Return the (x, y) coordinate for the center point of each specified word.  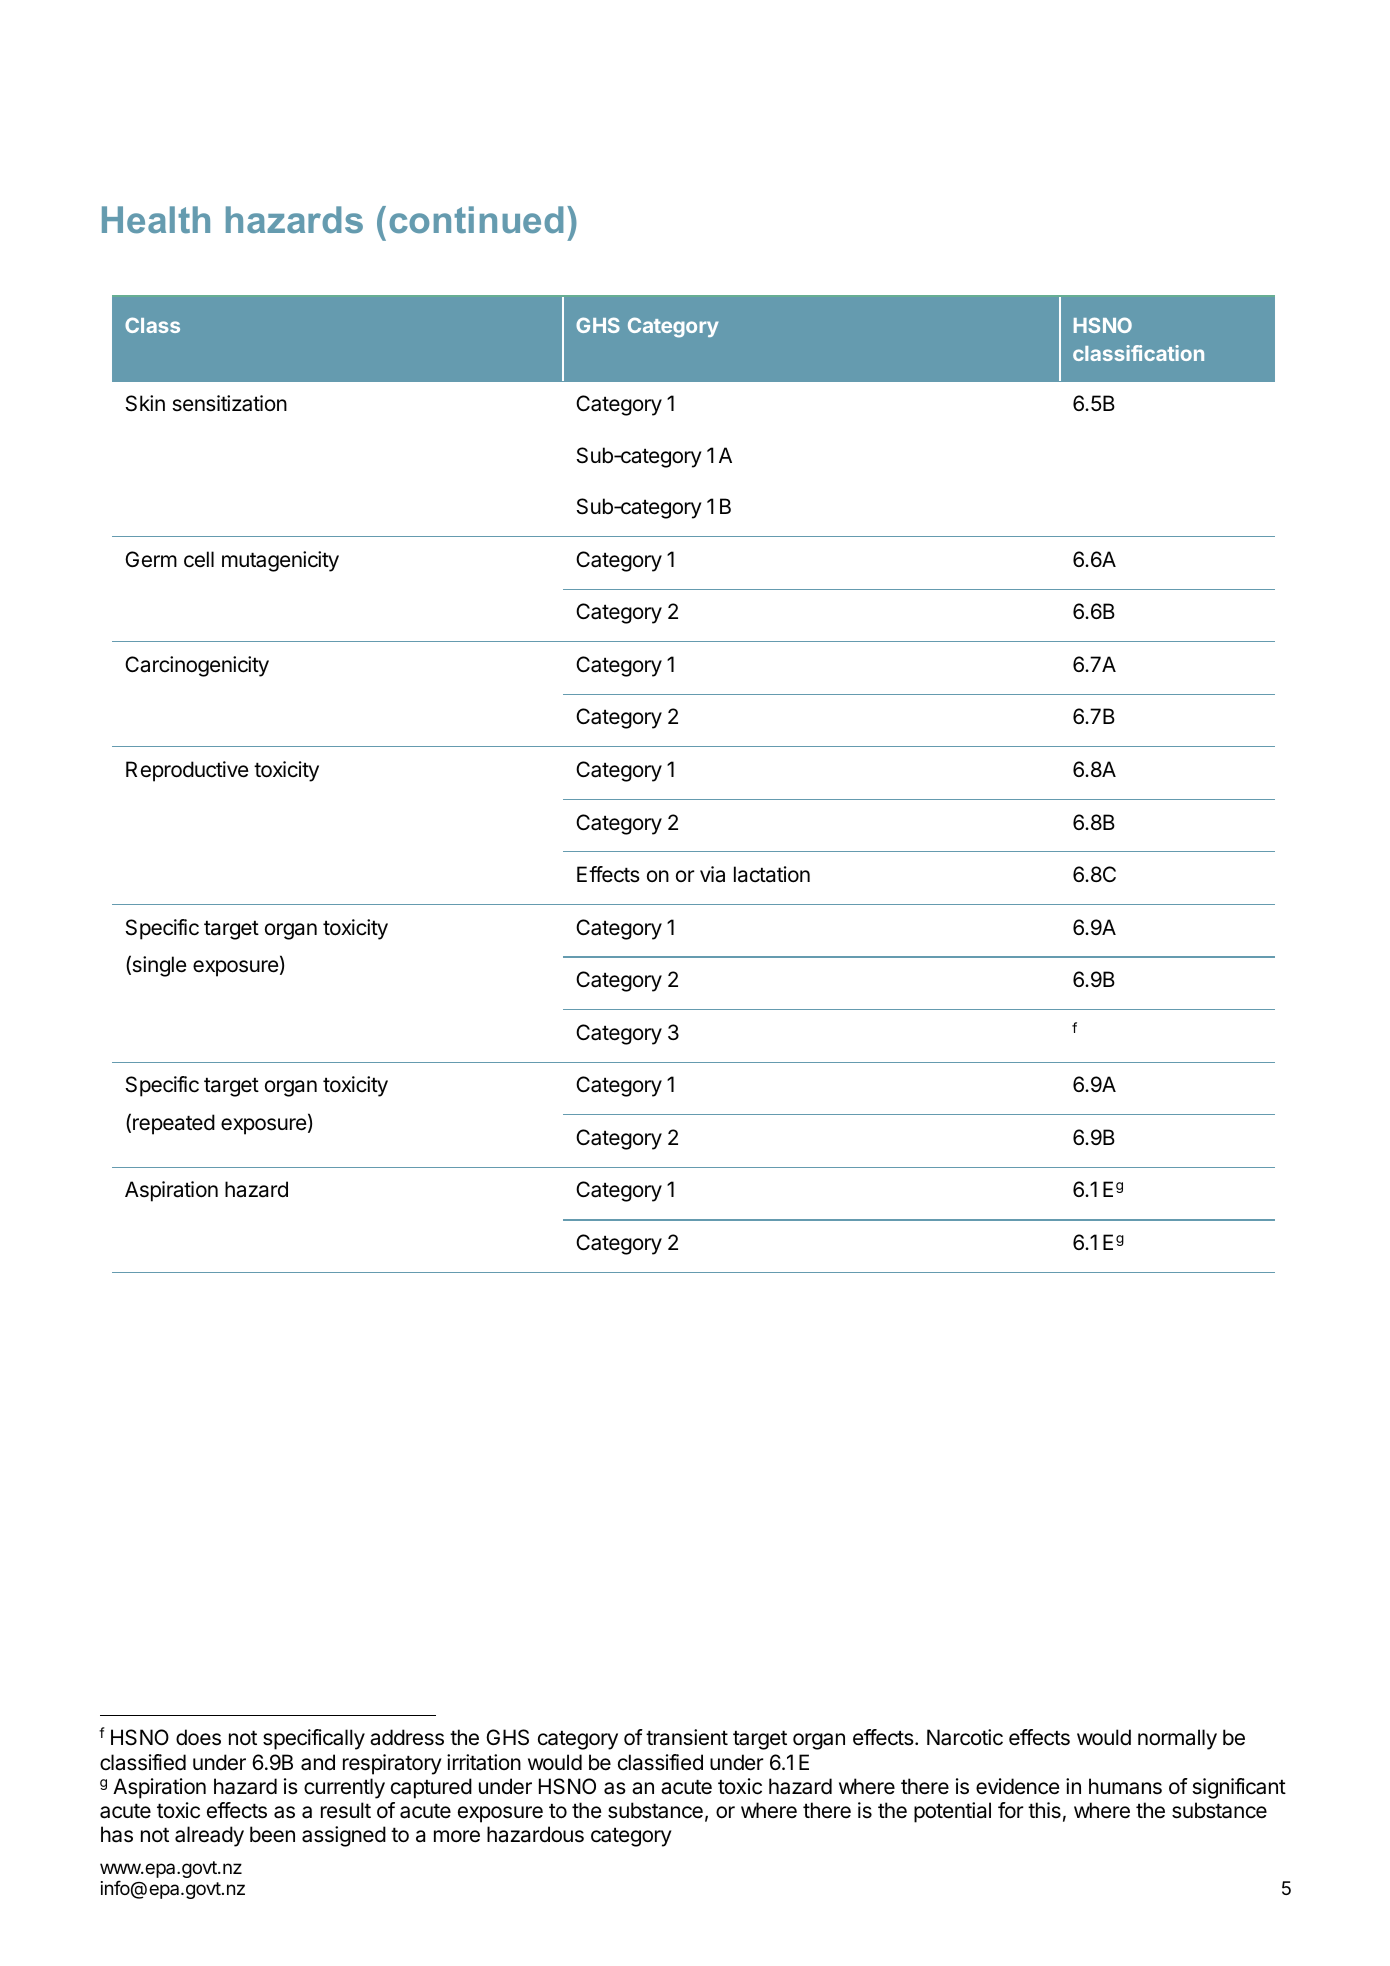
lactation (772, 874)
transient (687, 1737)
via (712, 874)
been (272, 1834)
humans (1125, 1786)
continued (476, 219)
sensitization (229, 403)
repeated (174, 1124)
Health (156, 219)
